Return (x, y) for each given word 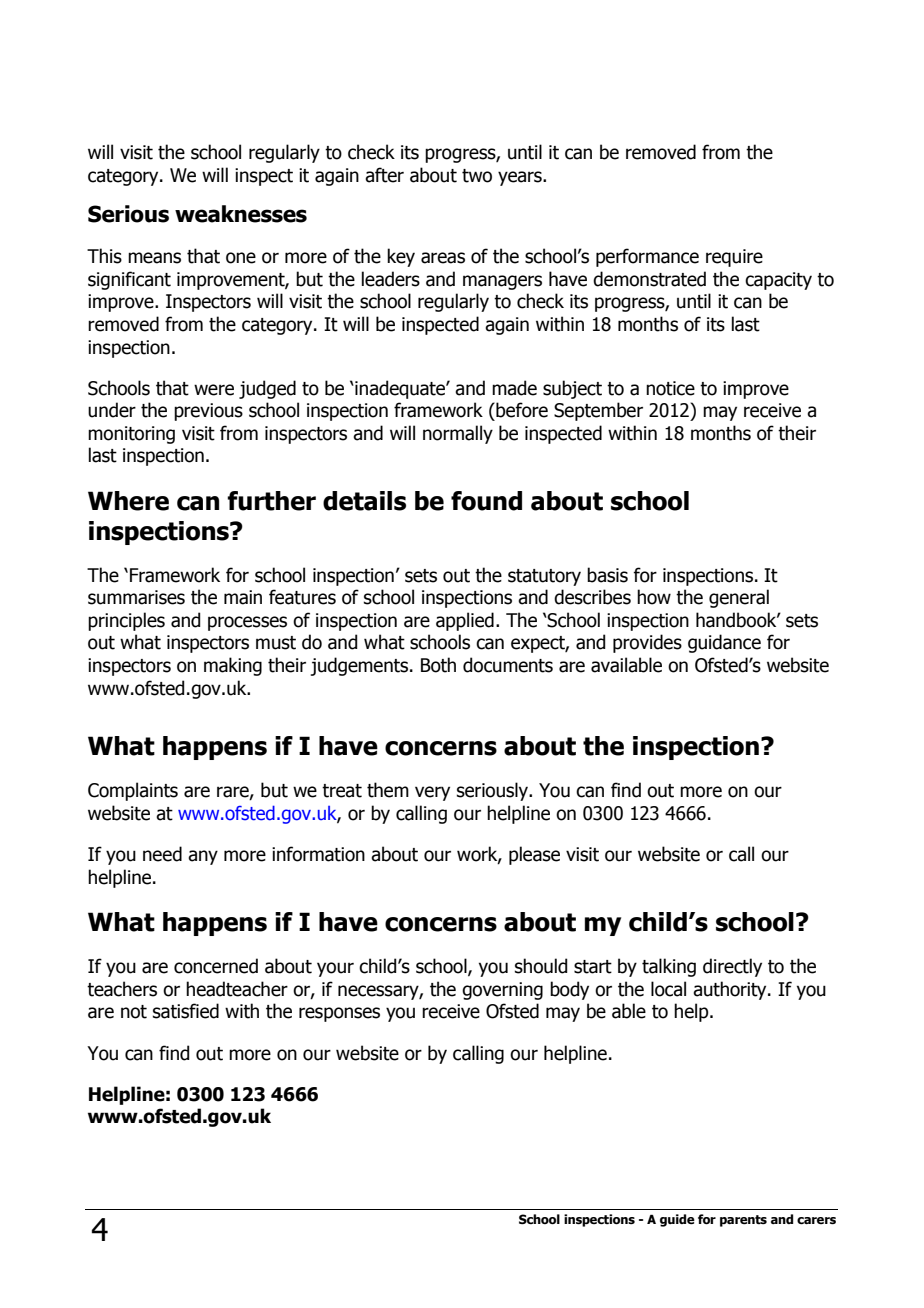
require (734, 258)
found (486, 501)
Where (128, 501)
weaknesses (241, 214)
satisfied (186, 1011)
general (739, 598)
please (534, 855)
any (203, 857)
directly (732, 967)
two (477, 176)
